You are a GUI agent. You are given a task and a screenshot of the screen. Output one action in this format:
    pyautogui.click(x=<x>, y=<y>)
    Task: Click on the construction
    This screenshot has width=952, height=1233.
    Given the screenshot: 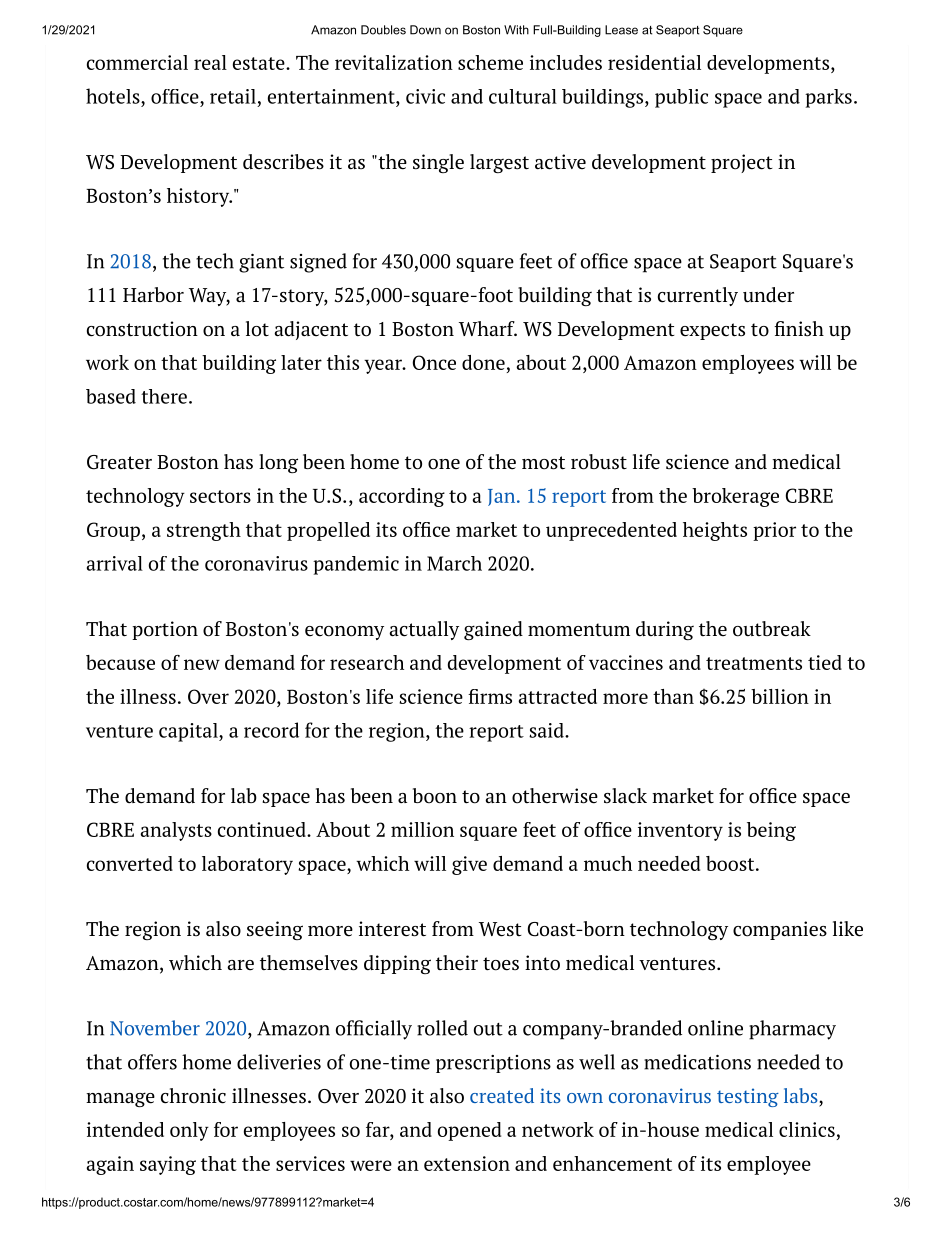 What is the action you would take?
    pyautogui.click(x=142, y=329)
